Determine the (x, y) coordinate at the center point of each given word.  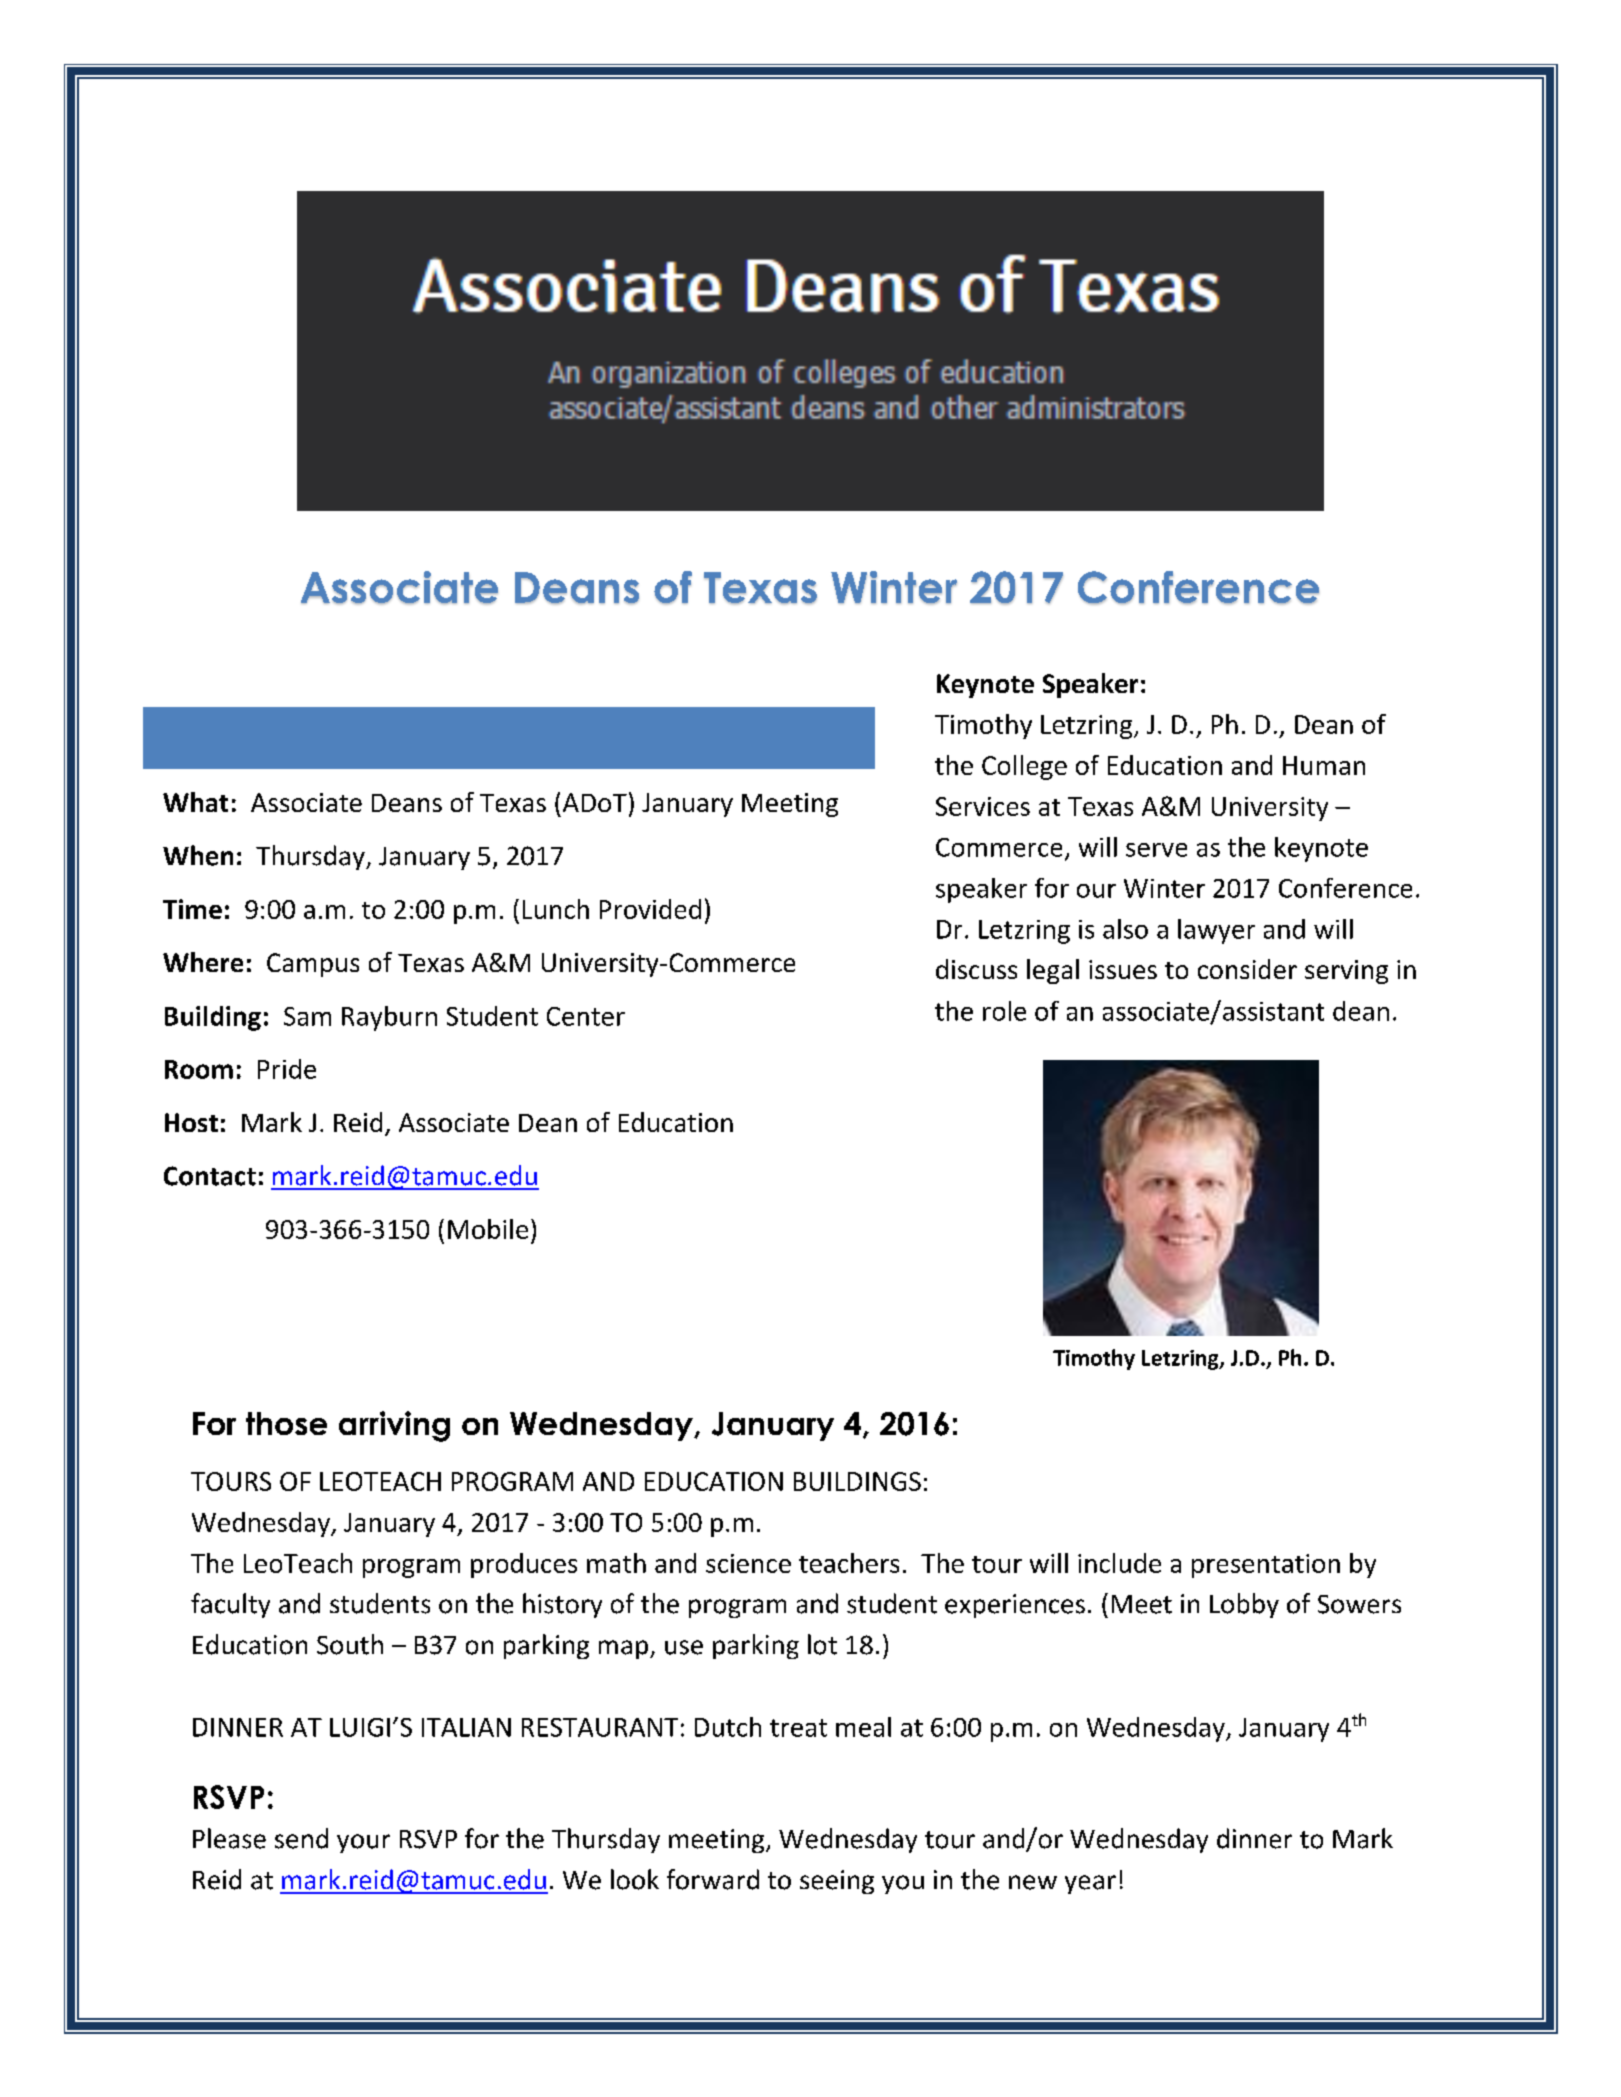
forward (713, 1879)
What (195, 802)
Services (983, 806)
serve (1156, 850)
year (1090, 1884)
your (363, 1843)
